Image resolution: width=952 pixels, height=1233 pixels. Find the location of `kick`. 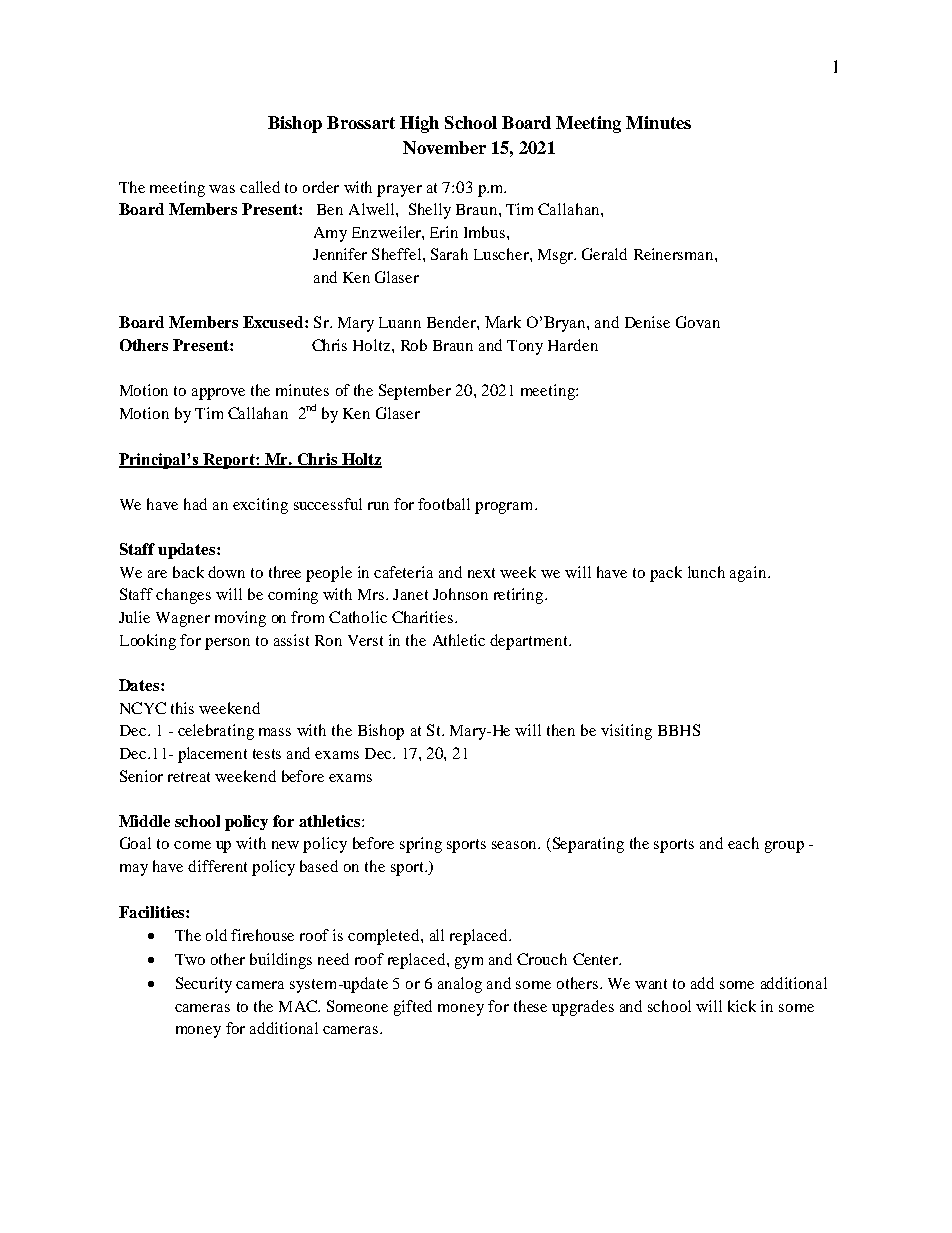

kick is located at coordinates (742, 1006).
